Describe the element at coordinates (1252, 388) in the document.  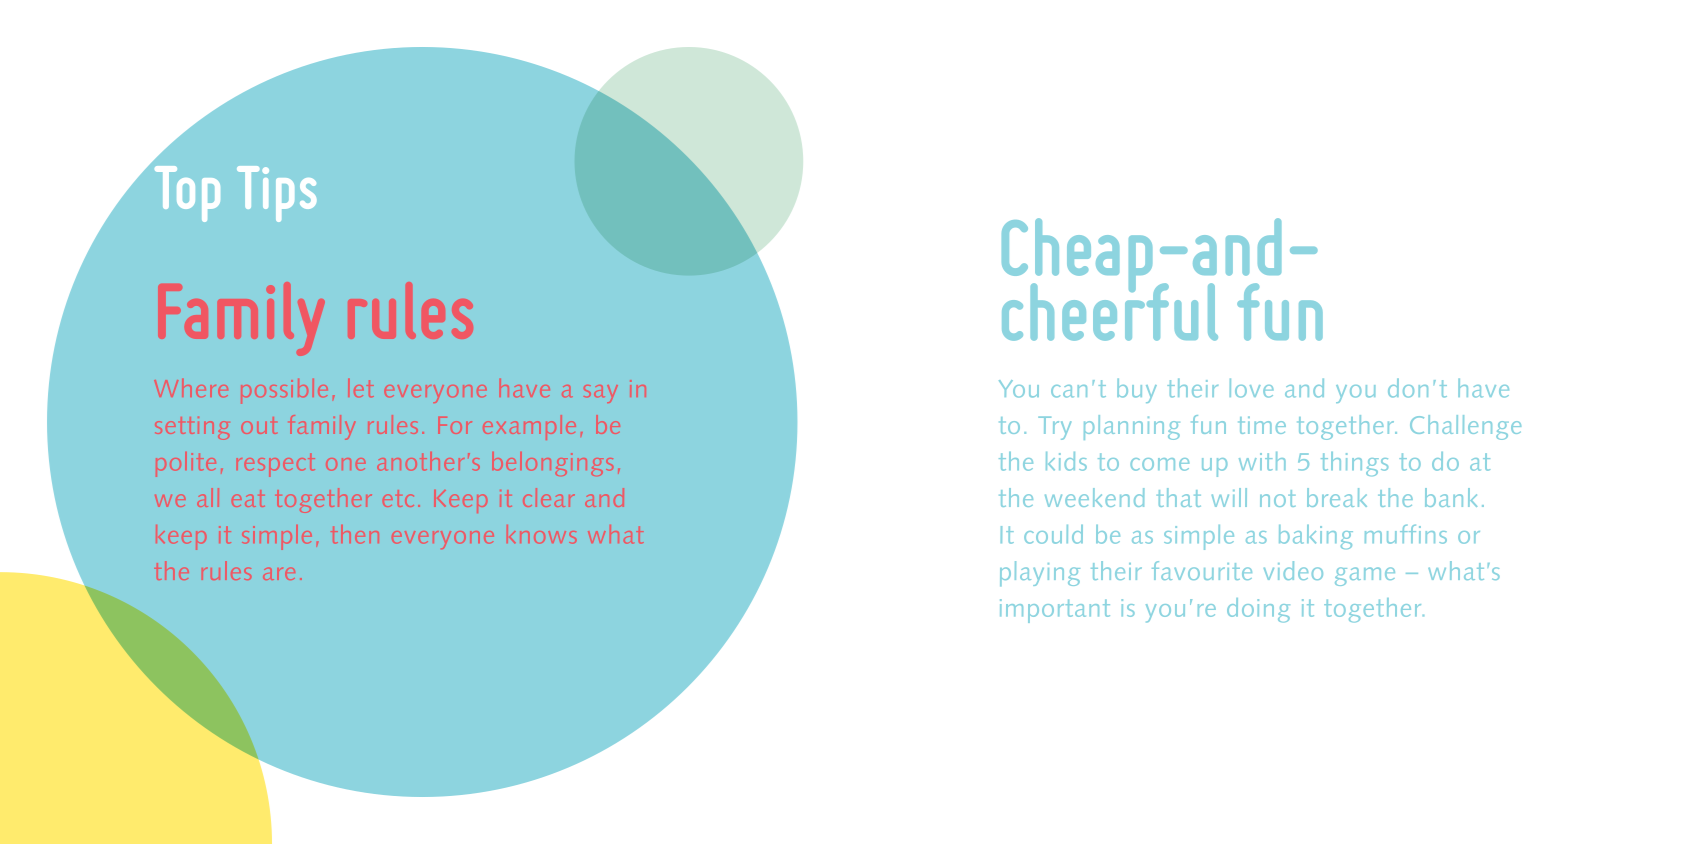
I see `love` at that location.
